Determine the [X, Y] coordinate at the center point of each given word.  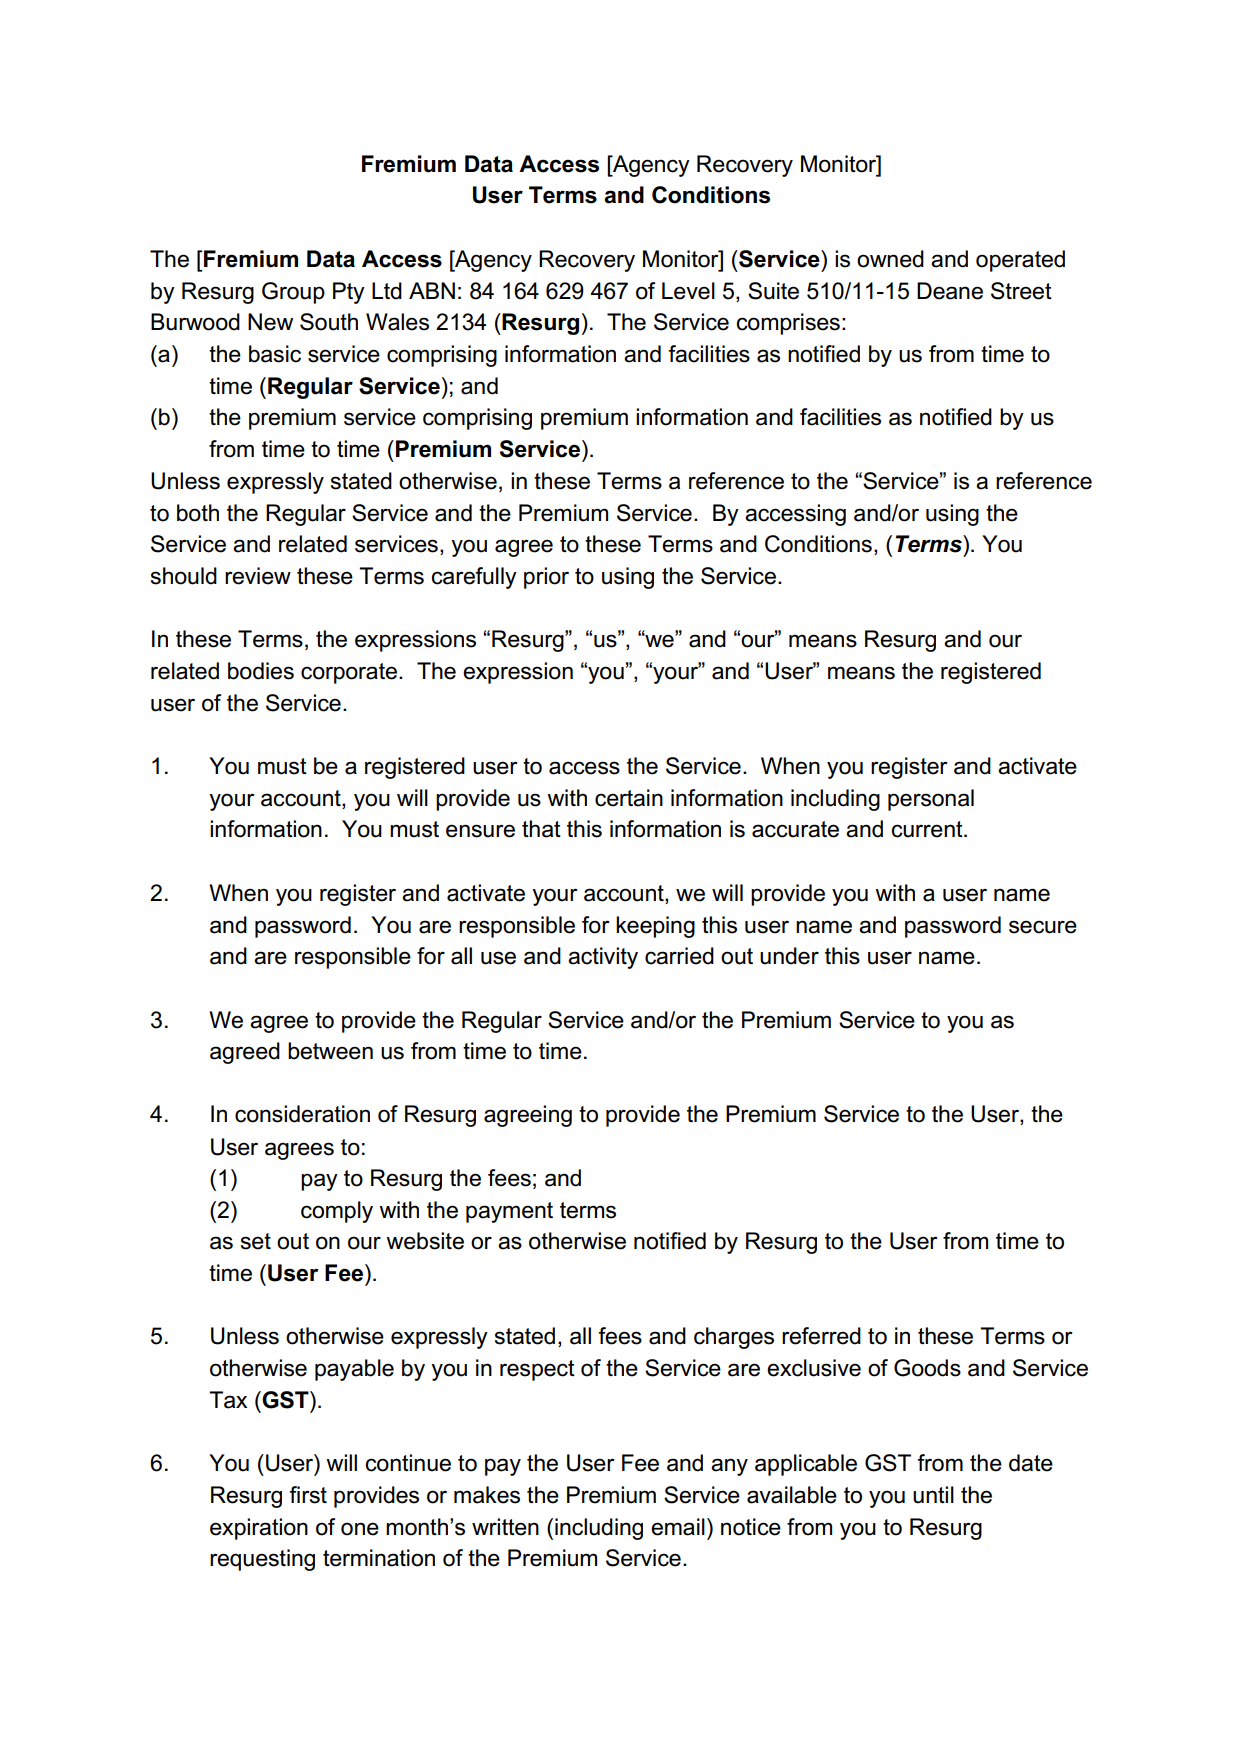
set [256, 1241]
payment [509, 1212]
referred [821, 1336]
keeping [655, 927]
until [933, 1495]
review [258, 576]
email [678, 1527]
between [330, 1051]
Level [688, 291]
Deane [950, 291]
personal [931, 800]
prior [546, 578]
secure [1043, 927]
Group [293, 293]
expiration [259, 1529]
